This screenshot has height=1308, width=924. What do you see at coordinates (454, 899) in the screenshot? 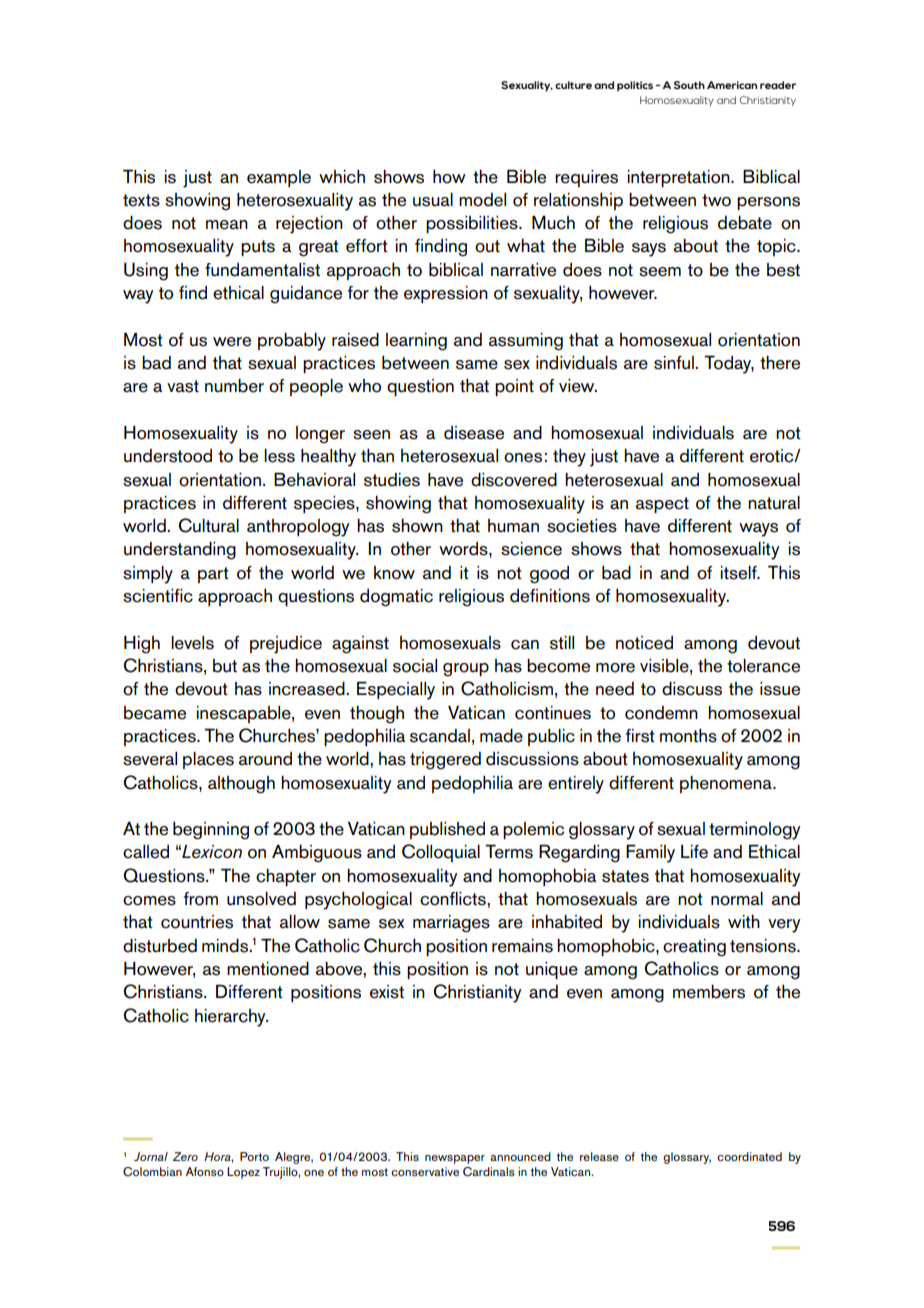
I see `conflicts` at bounding box center [454, 899].
